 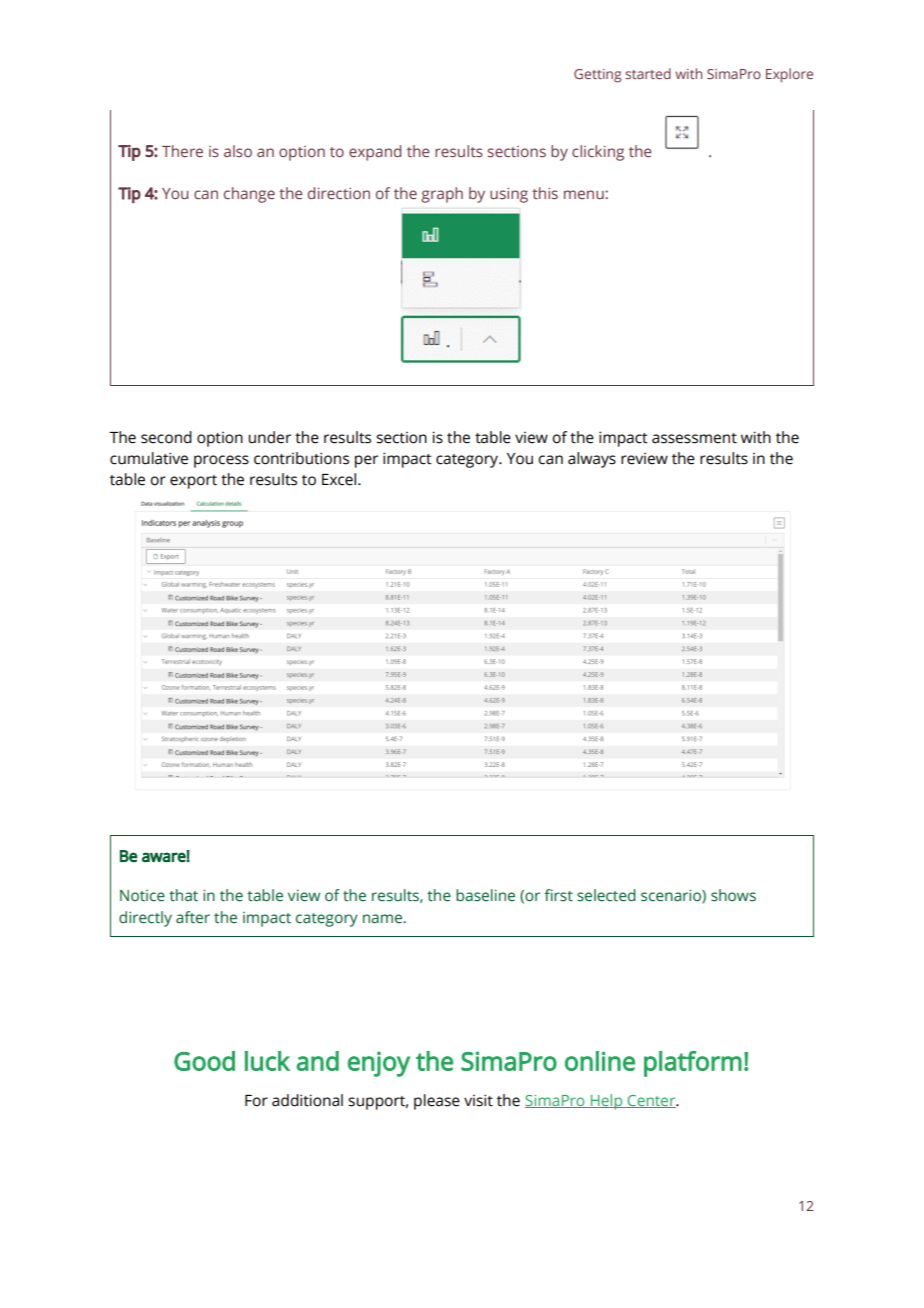 I want to click on per, so click(x=366, y=461).
